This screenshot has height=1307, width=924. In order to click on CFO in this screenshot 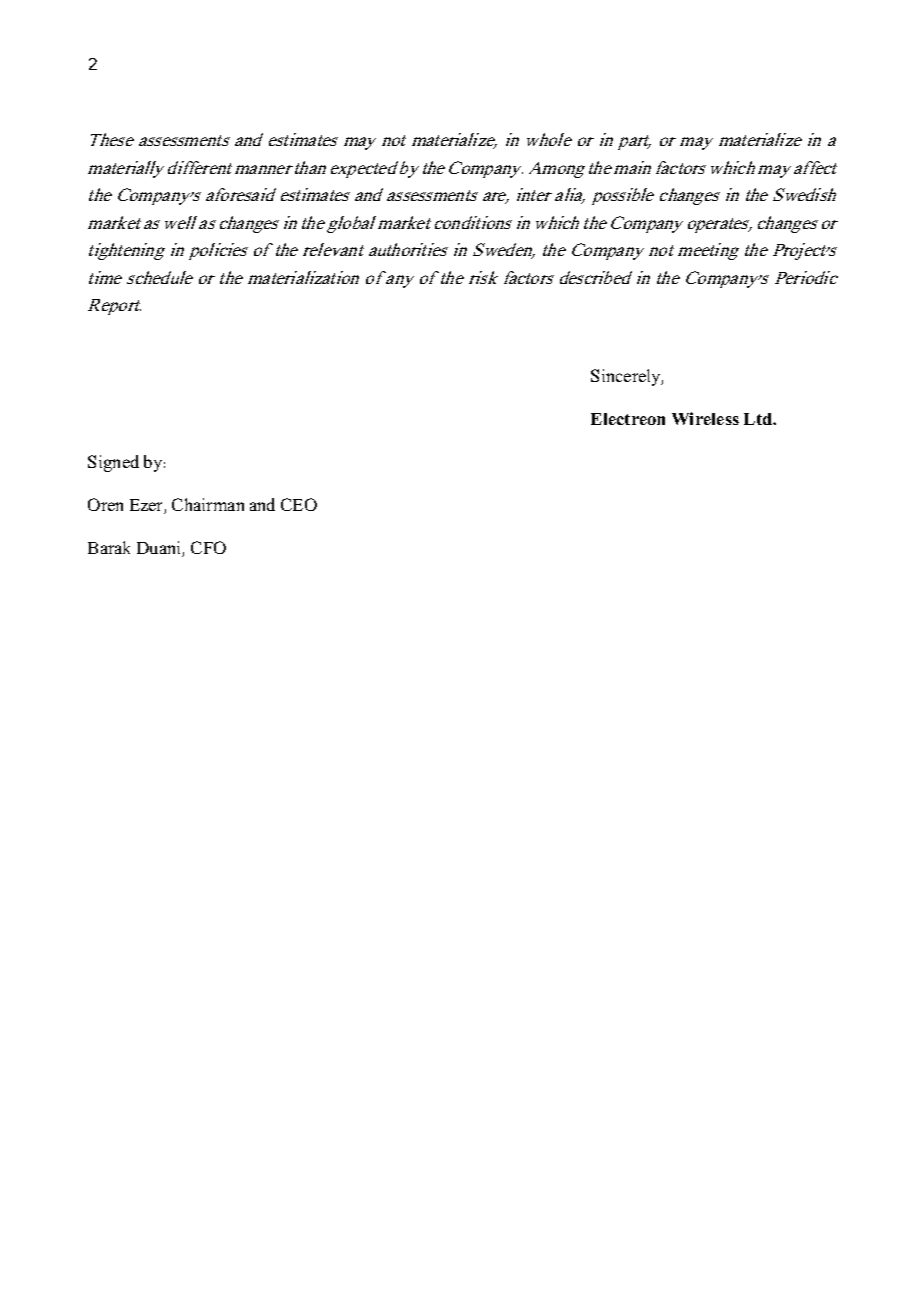, I will do `click(208, 547)`.
